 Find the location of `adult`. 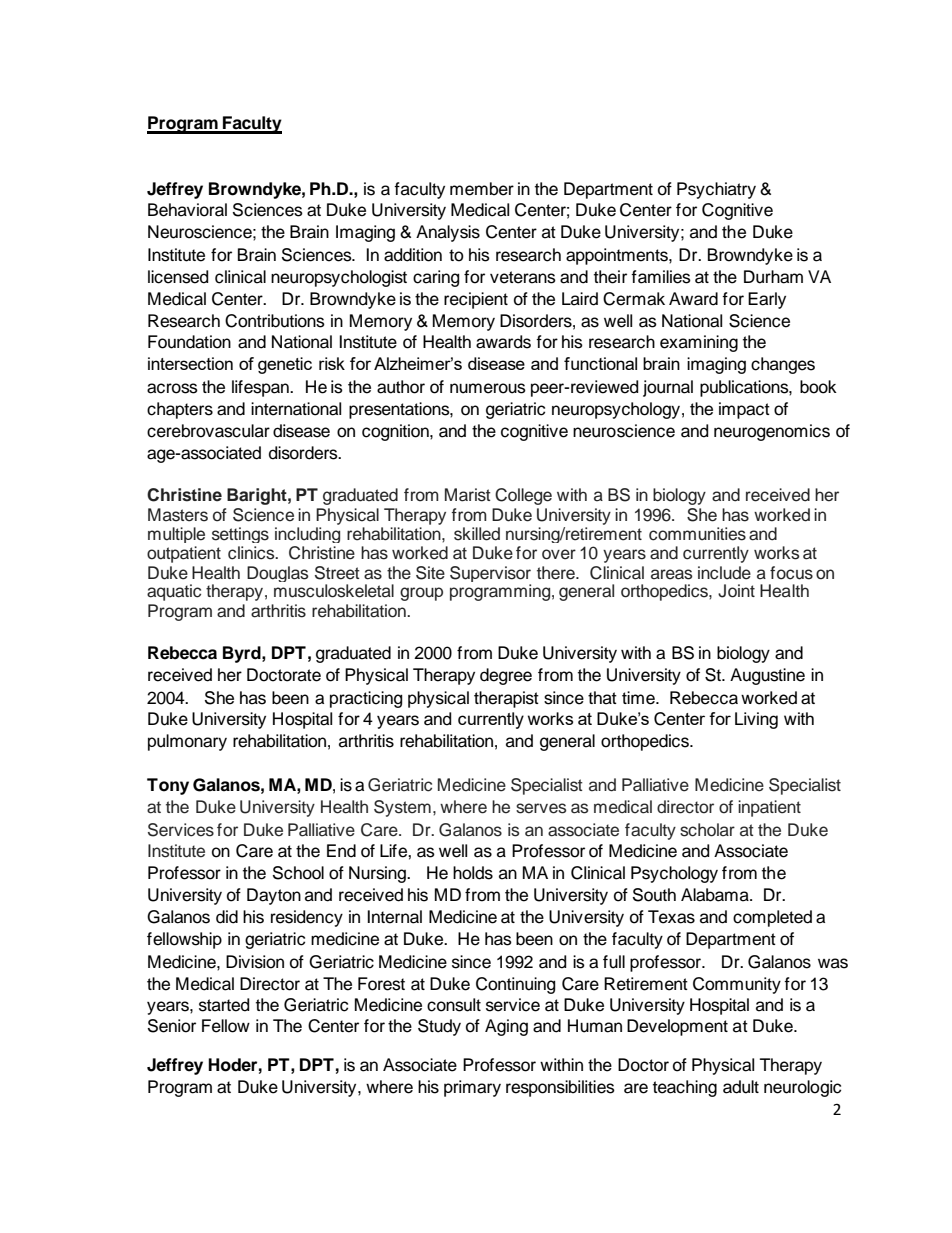

adult is located at coordinates (741, 1087).
